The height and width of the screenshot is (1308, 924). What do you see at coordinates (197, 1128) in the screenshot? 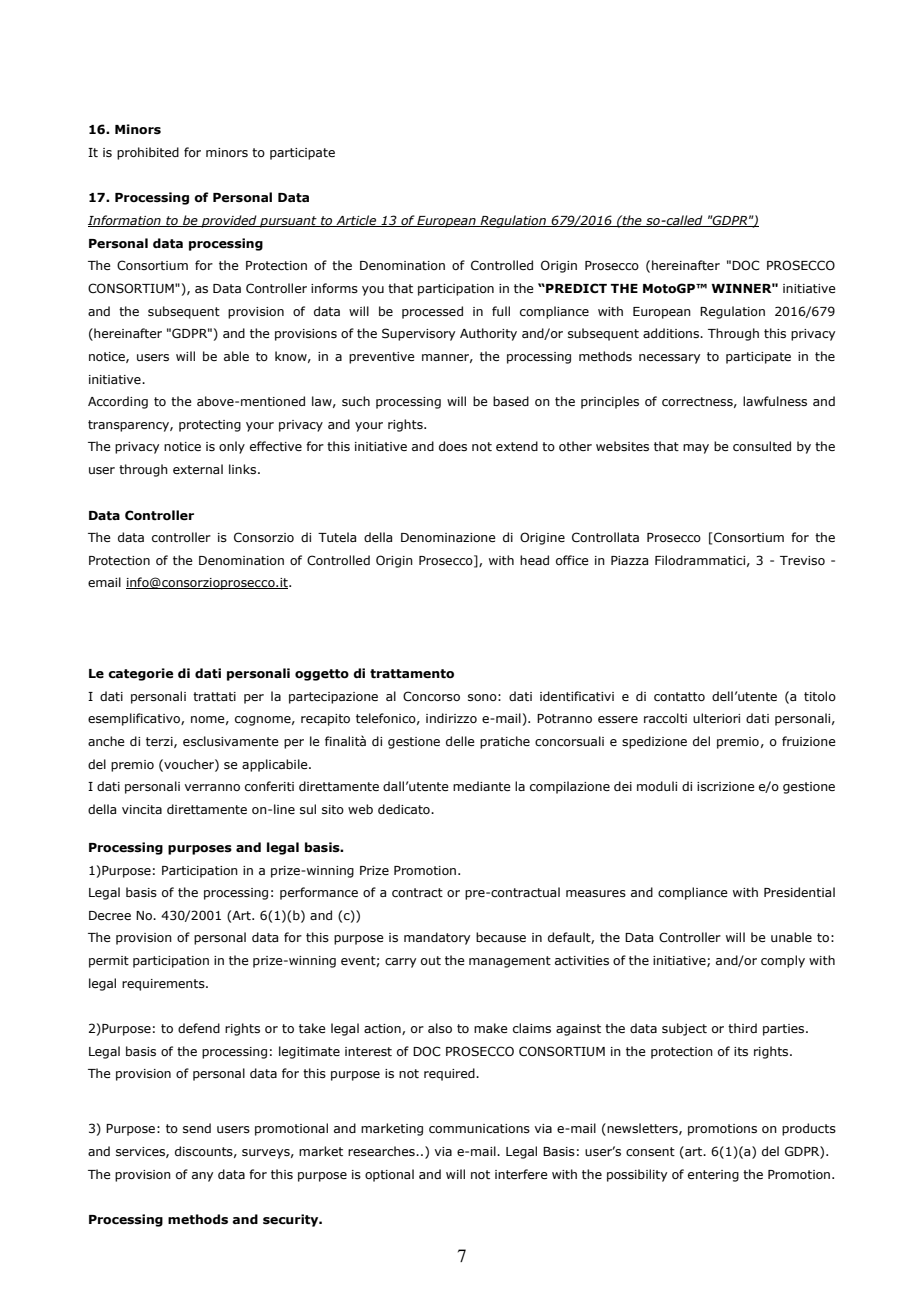
I see `send` at bounding box center [197, 1128].
